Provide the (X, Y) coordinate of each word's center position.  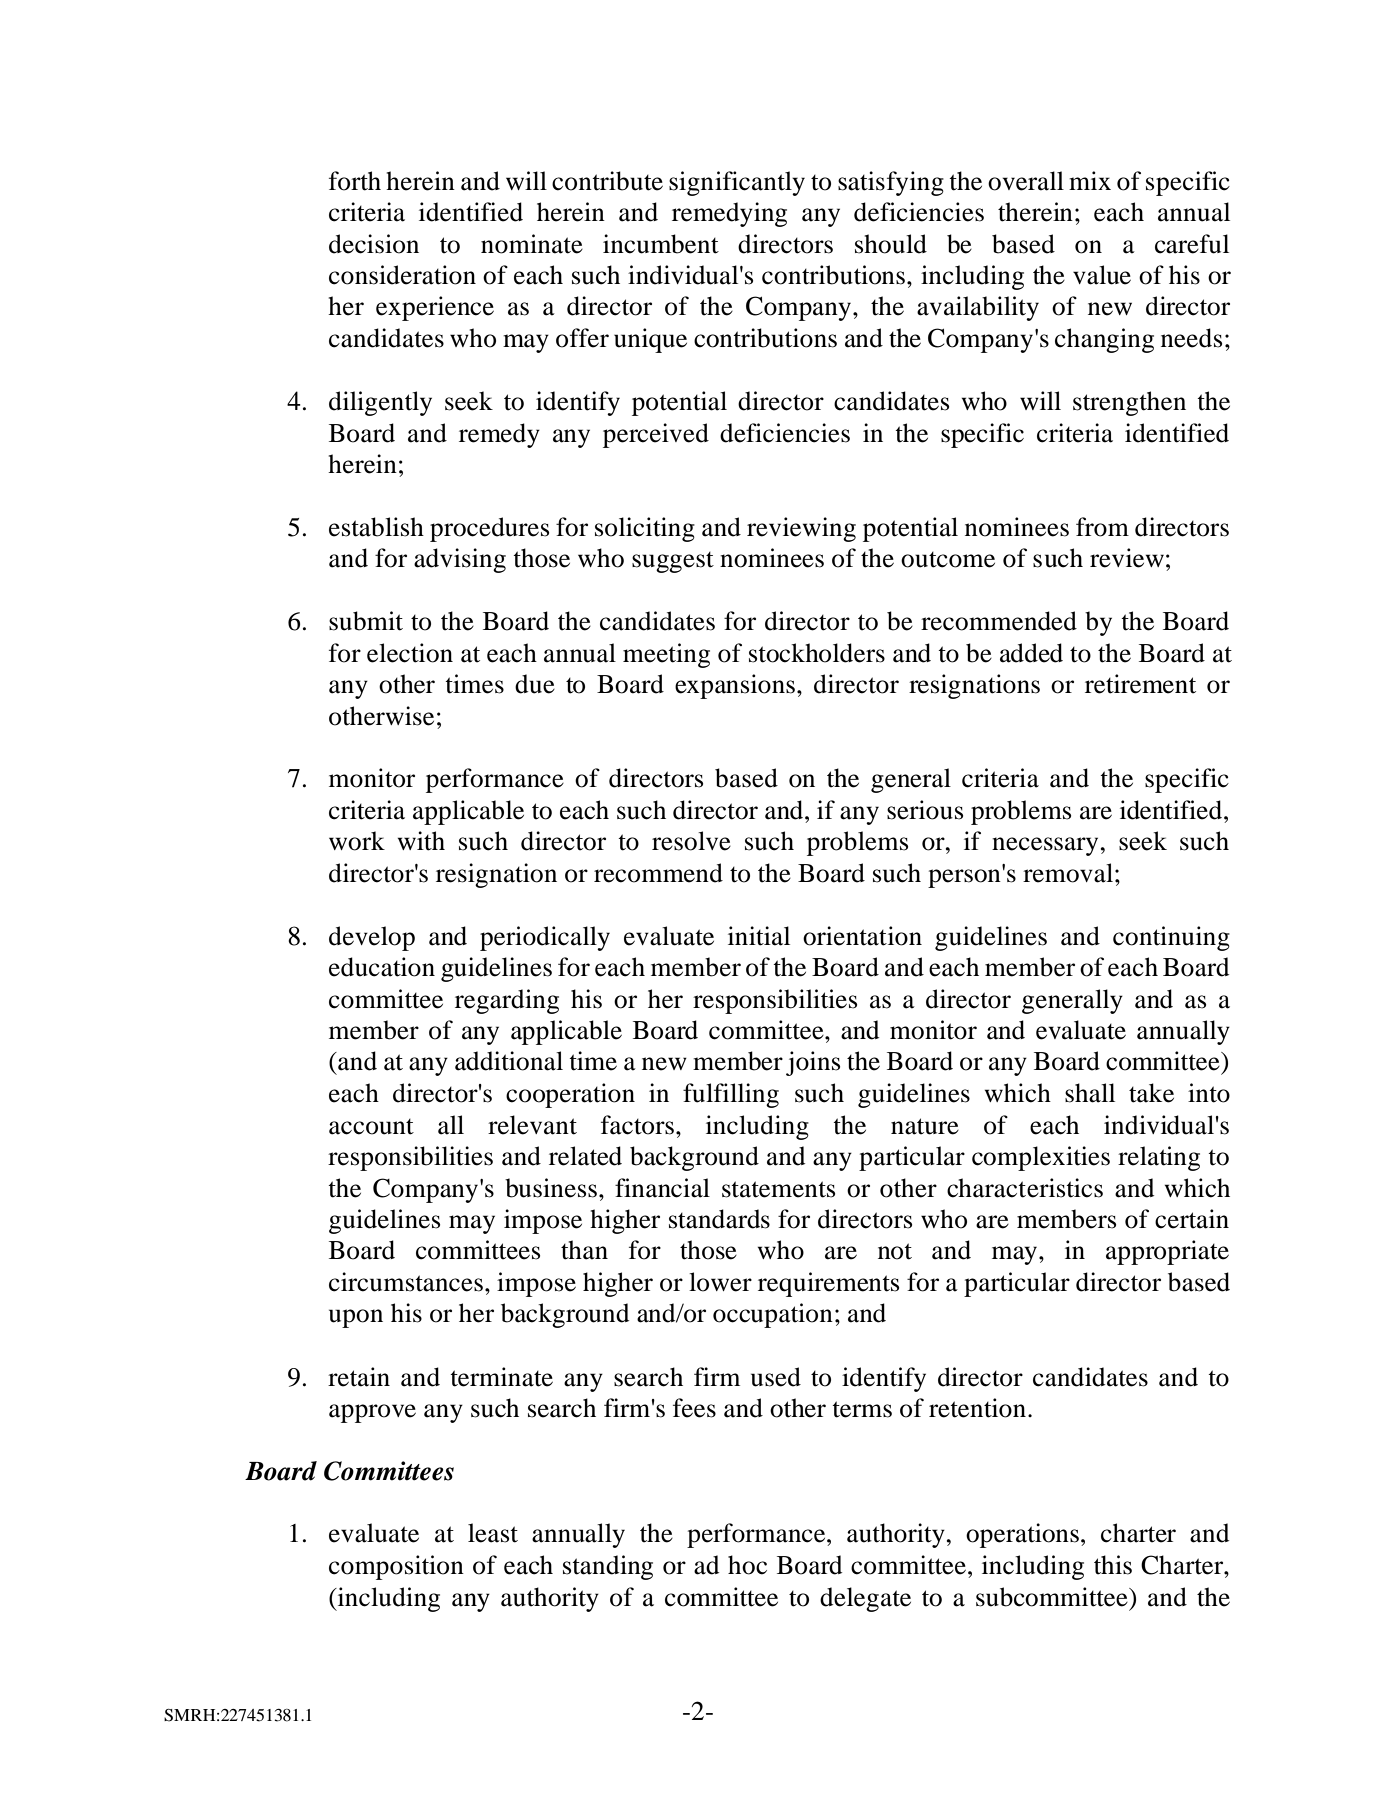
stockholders (817, 653)
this (1113, 1565)
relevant (532, 1125)
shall (1090, 1093)
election (410, 653)
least (493, 1533)
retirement (1140, 684)
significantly (737, 183)
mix (1090, 180)
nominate (532, 244)
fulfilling (731, 1095)
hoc (747, 1565)
